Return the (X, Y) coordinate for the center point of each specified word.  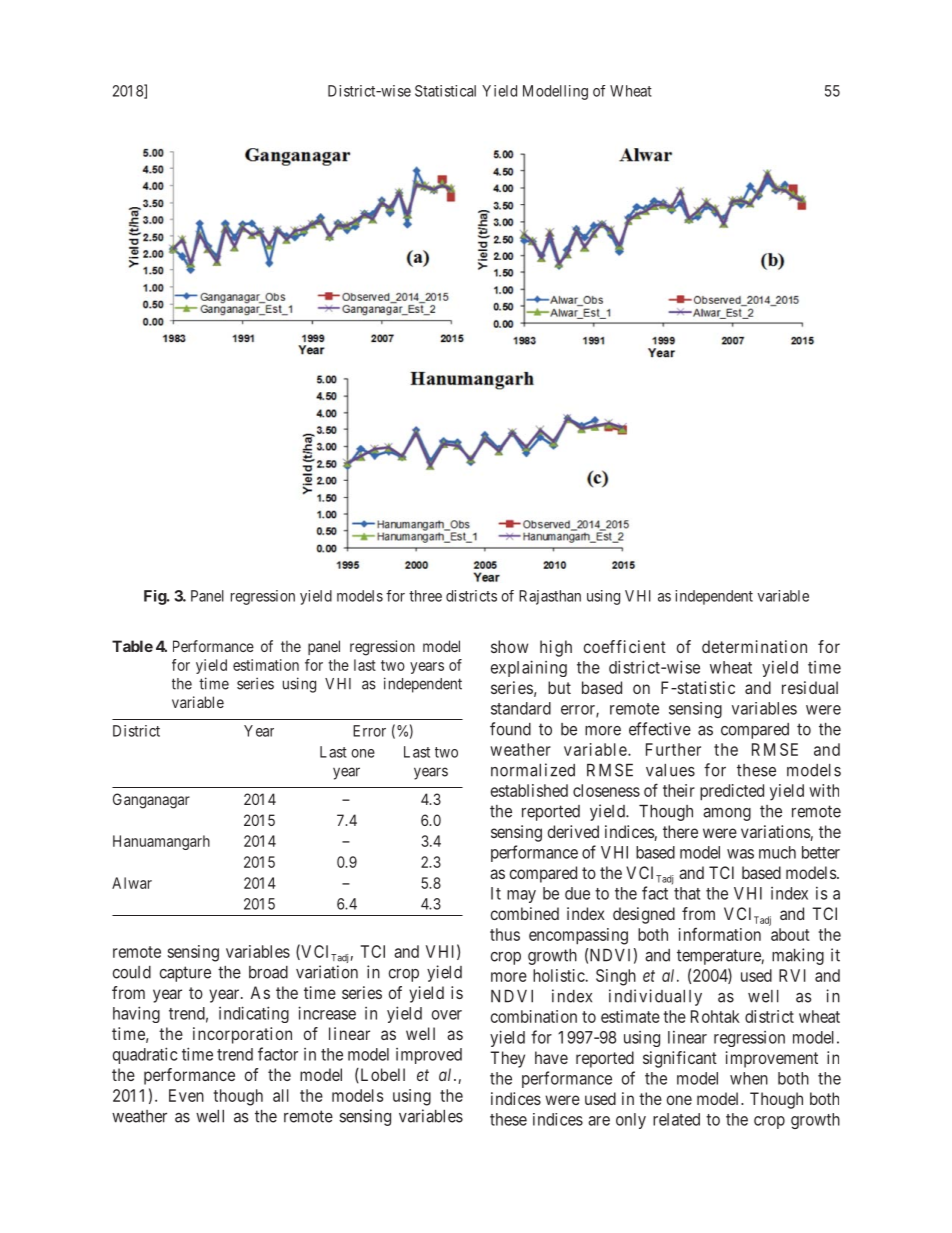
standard (521, 708)
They (507, 1059)
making (798, 956)
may (521, 896)
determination (754, 646)
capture (185, 974)
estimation (266, 665)
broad (268, 972)
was (740, 854)
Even (186, 1095)
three (425, 596)
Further (673, 749)
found (510, 729)
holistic (559, 975)
